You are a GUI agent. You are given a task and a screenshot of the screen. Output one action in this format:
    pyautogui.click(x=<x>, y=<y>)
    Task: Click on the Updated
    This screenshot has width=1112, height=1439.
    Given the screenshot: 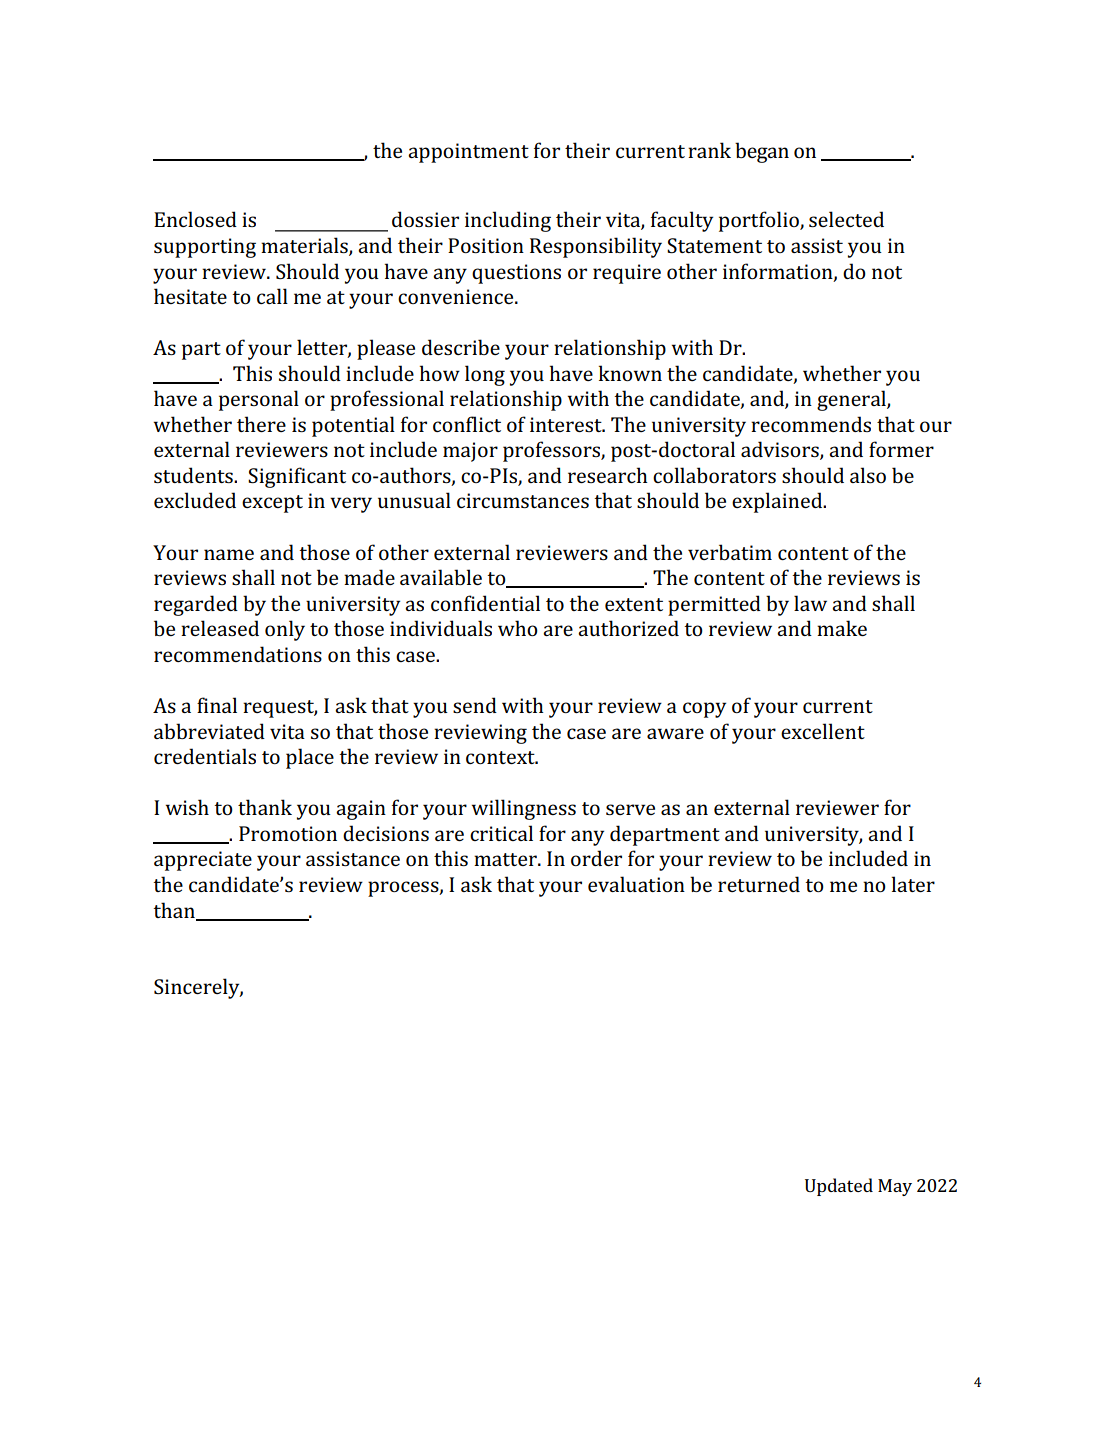 What is the action you would take?
    pyautogui.click(x=839, y=1187)
